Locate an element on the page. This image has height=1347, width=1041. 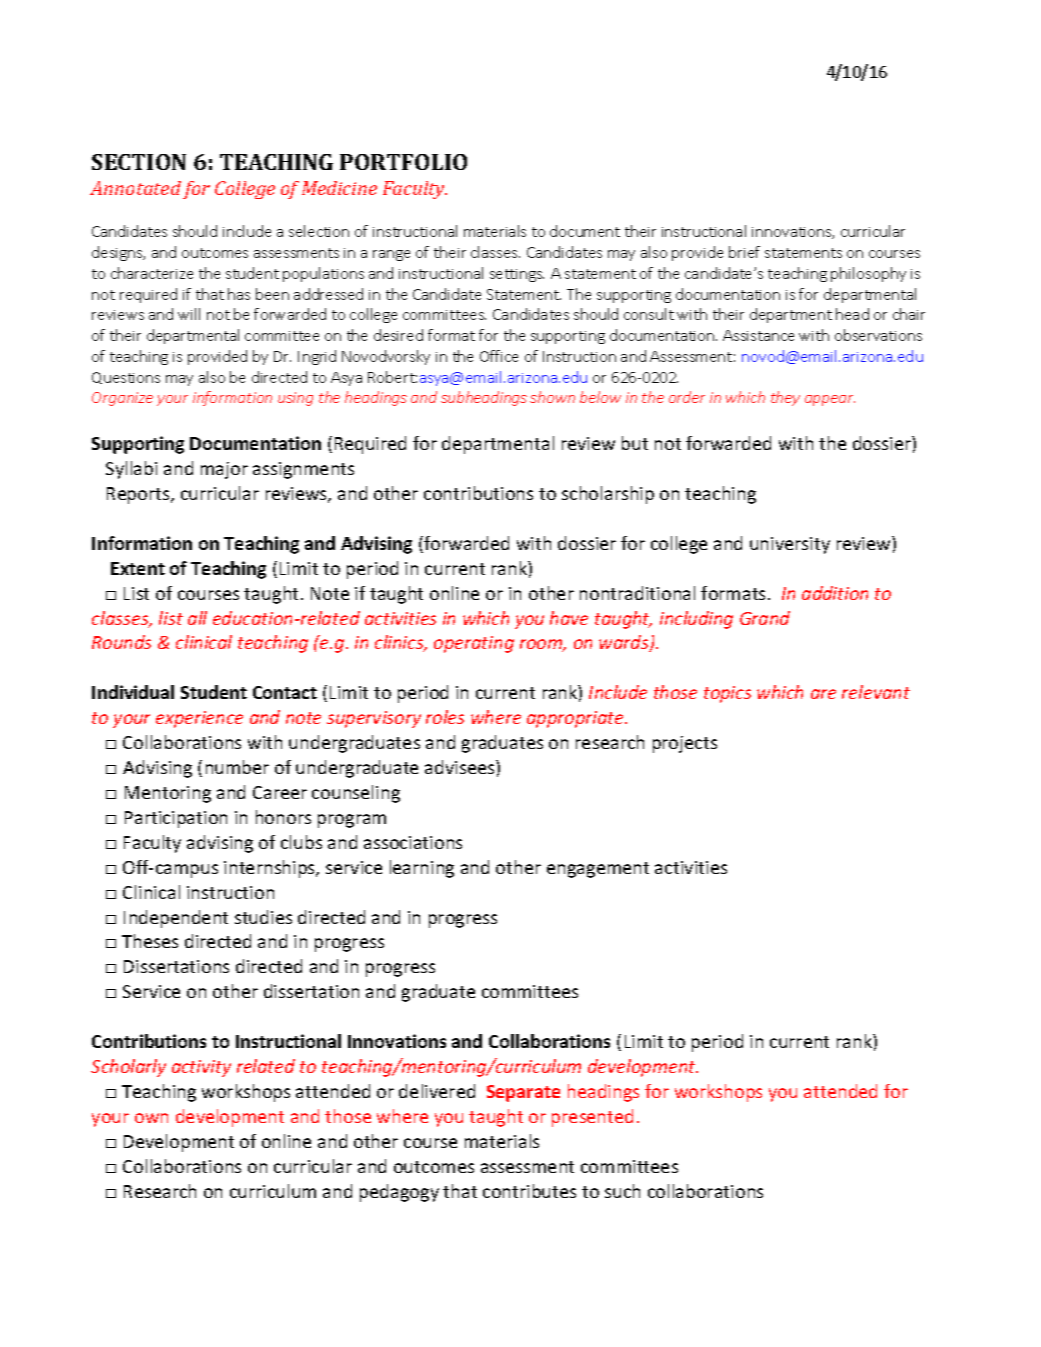
Annotated is located at coordinates (135, 188).
